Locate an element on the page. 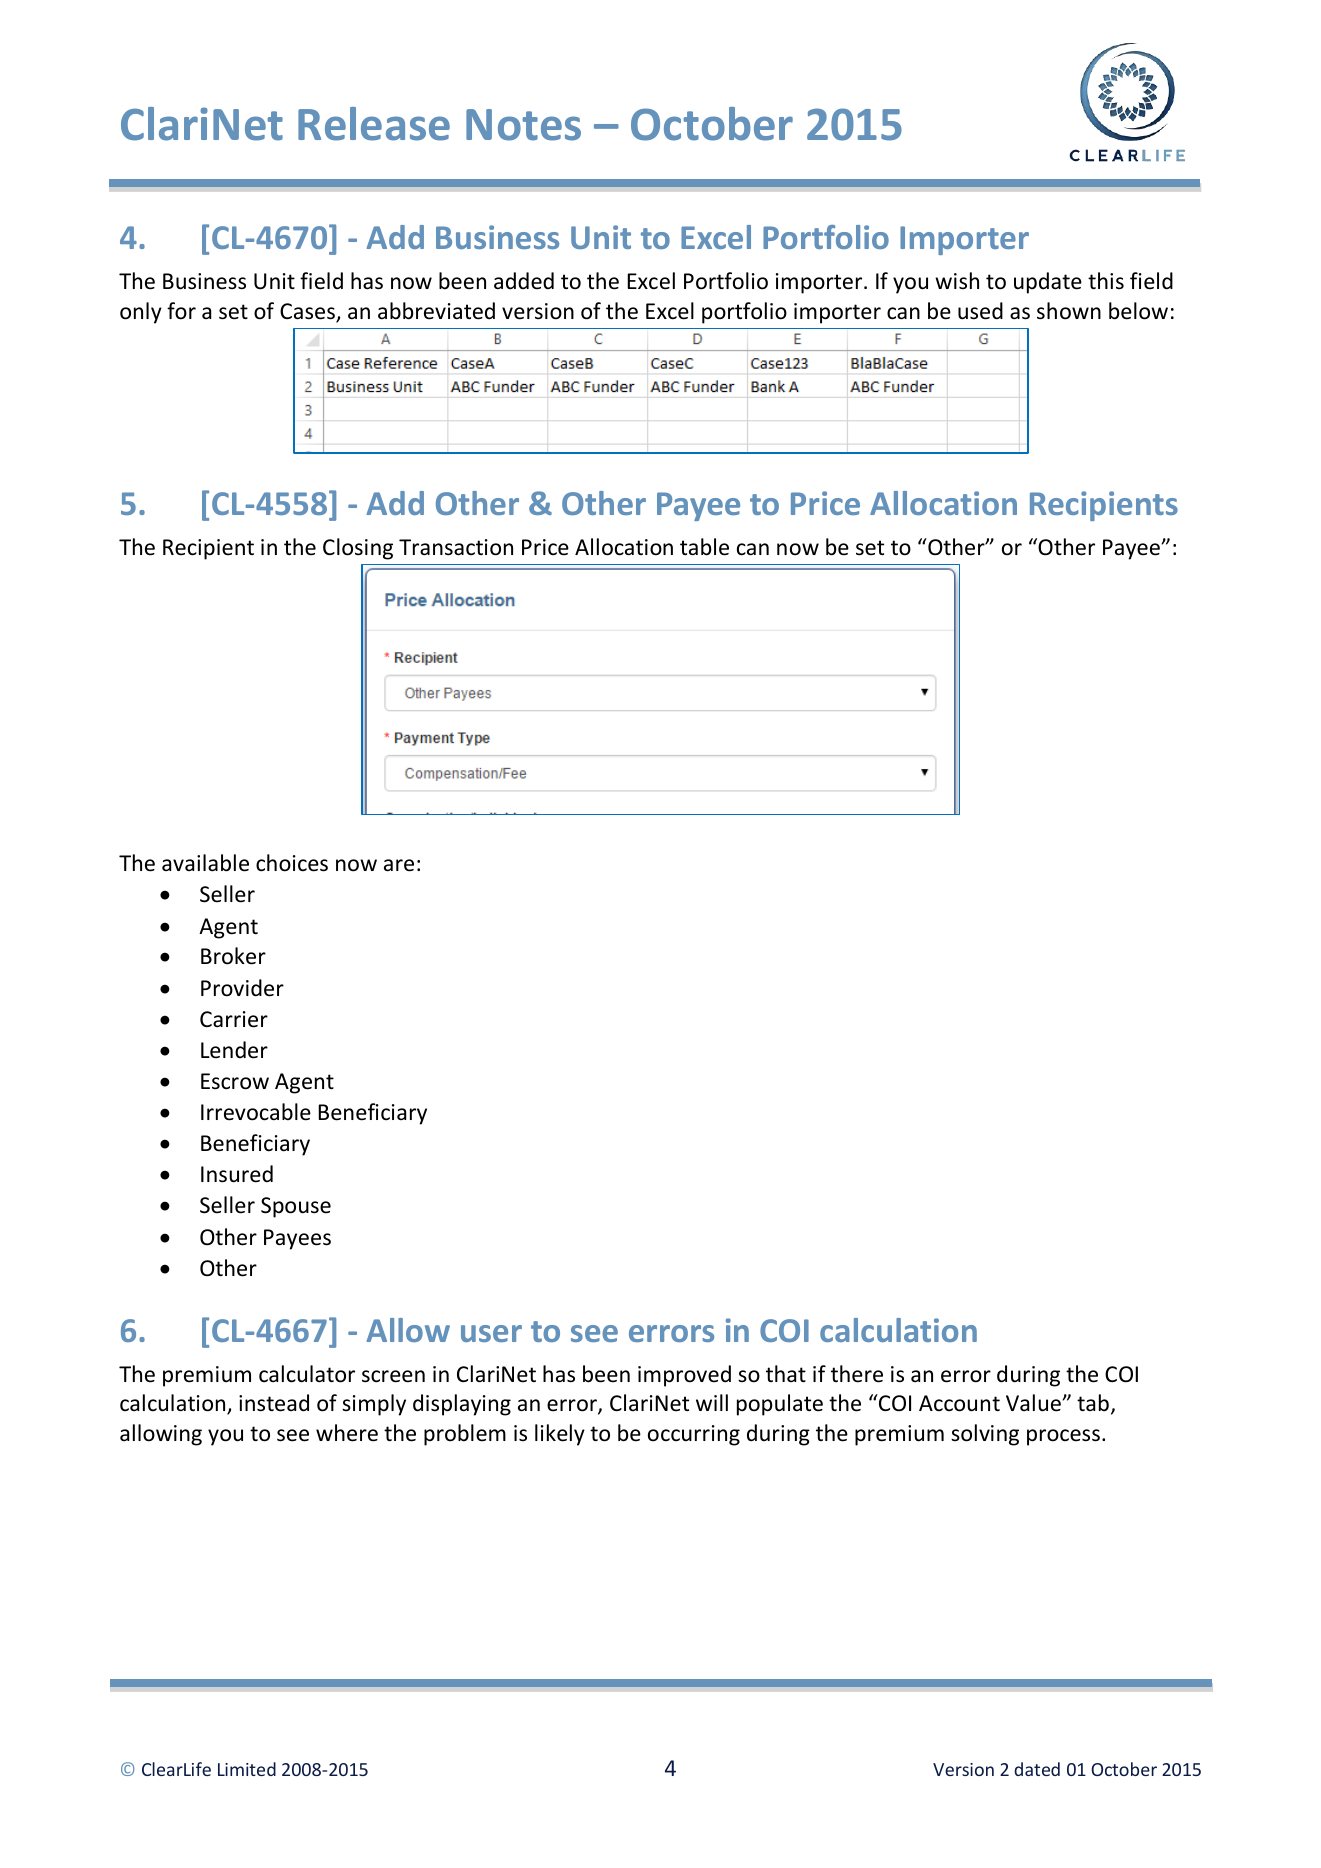  Limited is located at coordinates (247, 1769).
